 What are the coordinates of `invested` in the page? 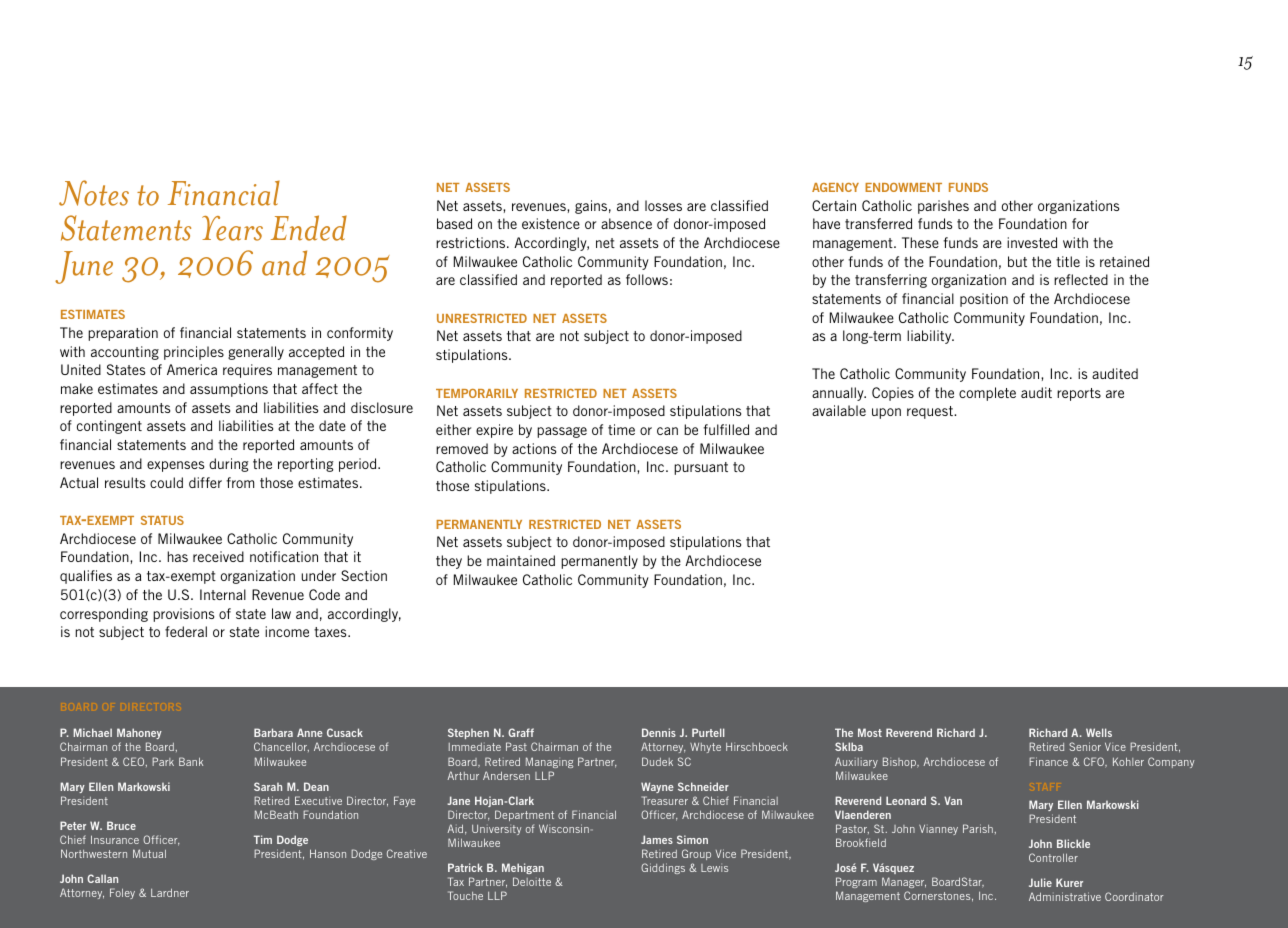 It's located at (1032, 242).
